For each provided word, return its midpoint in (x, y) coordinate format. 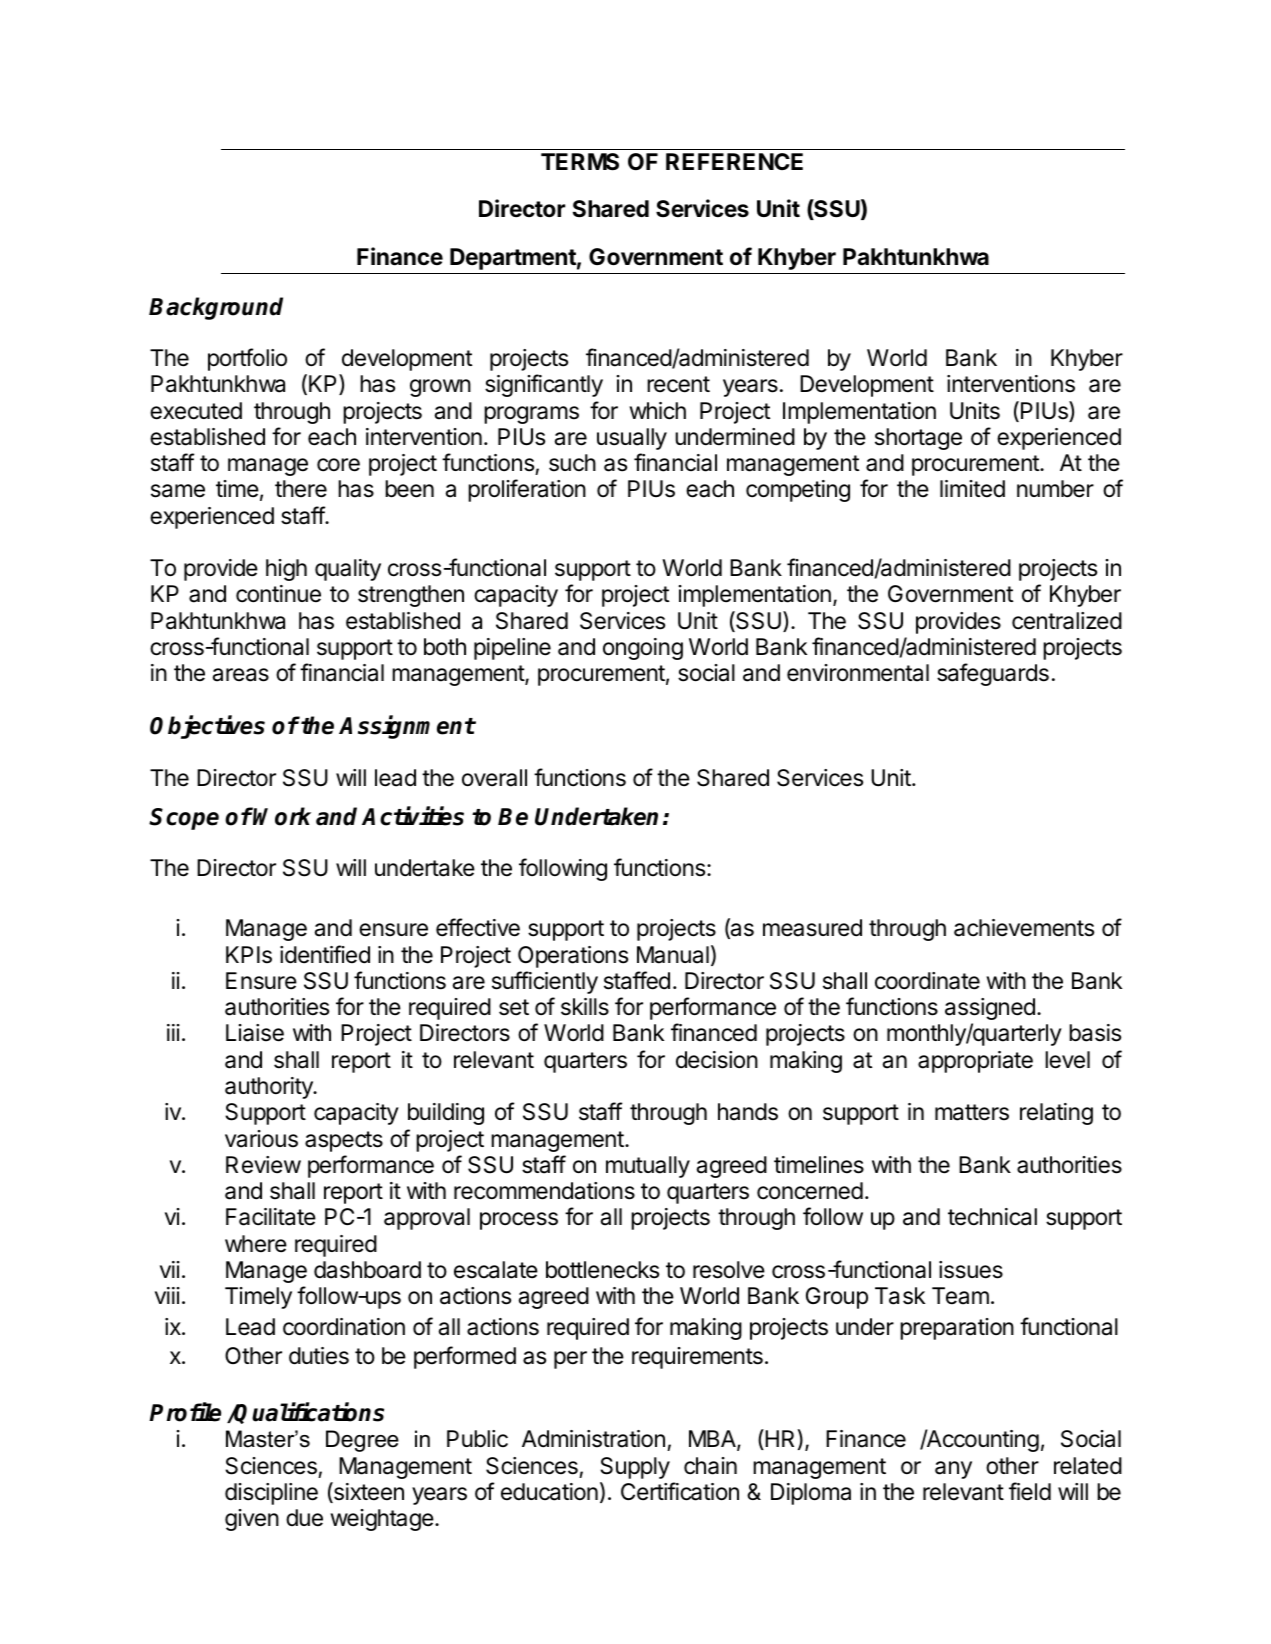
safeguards (993, 674)
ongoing (643, 649)
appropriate (975, 1062)
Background (216, 308)
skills (585, 1007)
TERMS (580, 162)
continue (278, 594)
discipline (271, 1494)
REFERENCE (734, 161)
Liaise (255, 1033)
